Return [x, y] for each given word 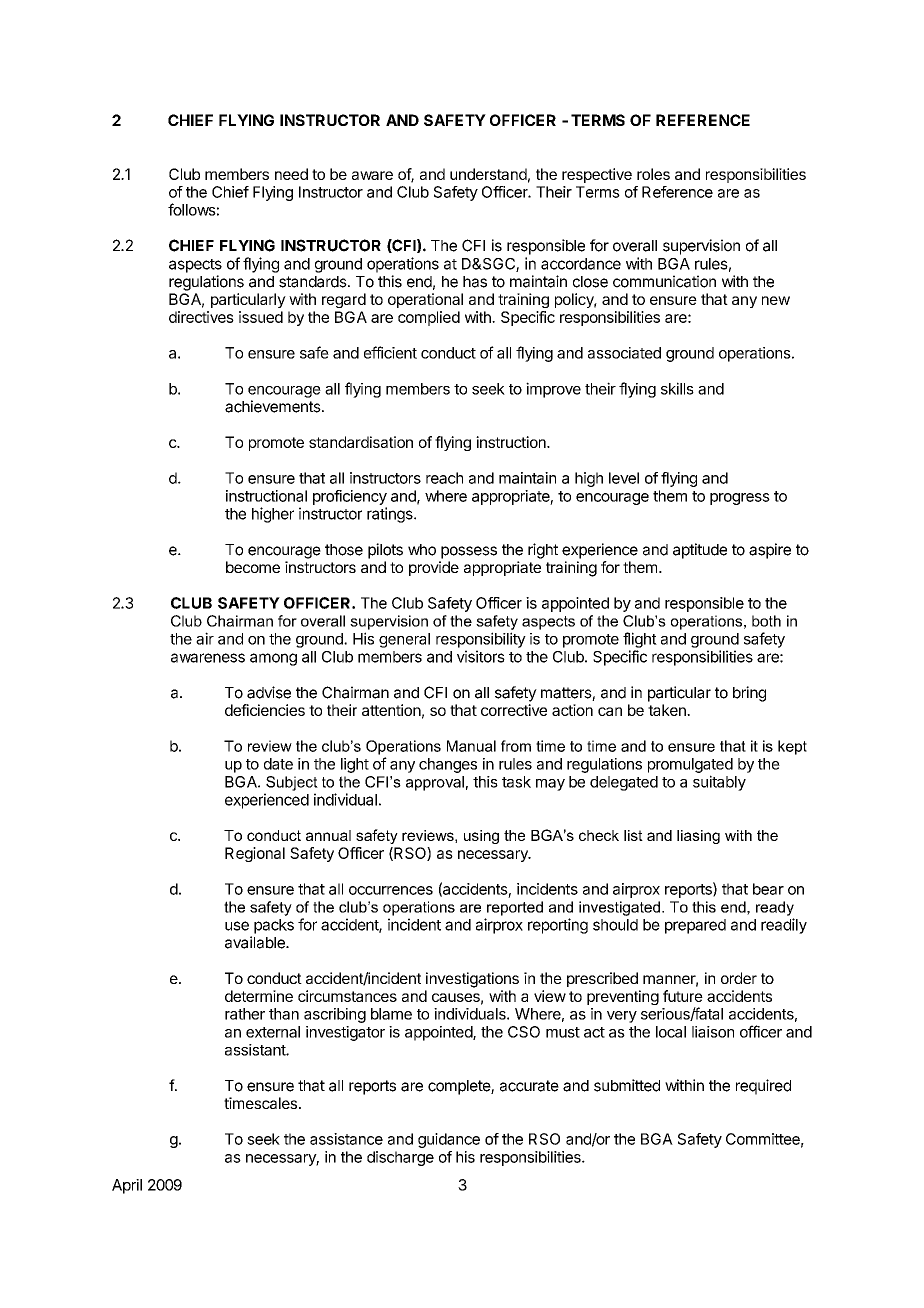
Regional [255, 854]
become [253, 567]
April [127, 1186]
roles [653, 174]
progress [740, 499]
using [481, 837]
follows [192, 209]
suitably [719, 783]
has [475, 282]
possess [469, 552]
